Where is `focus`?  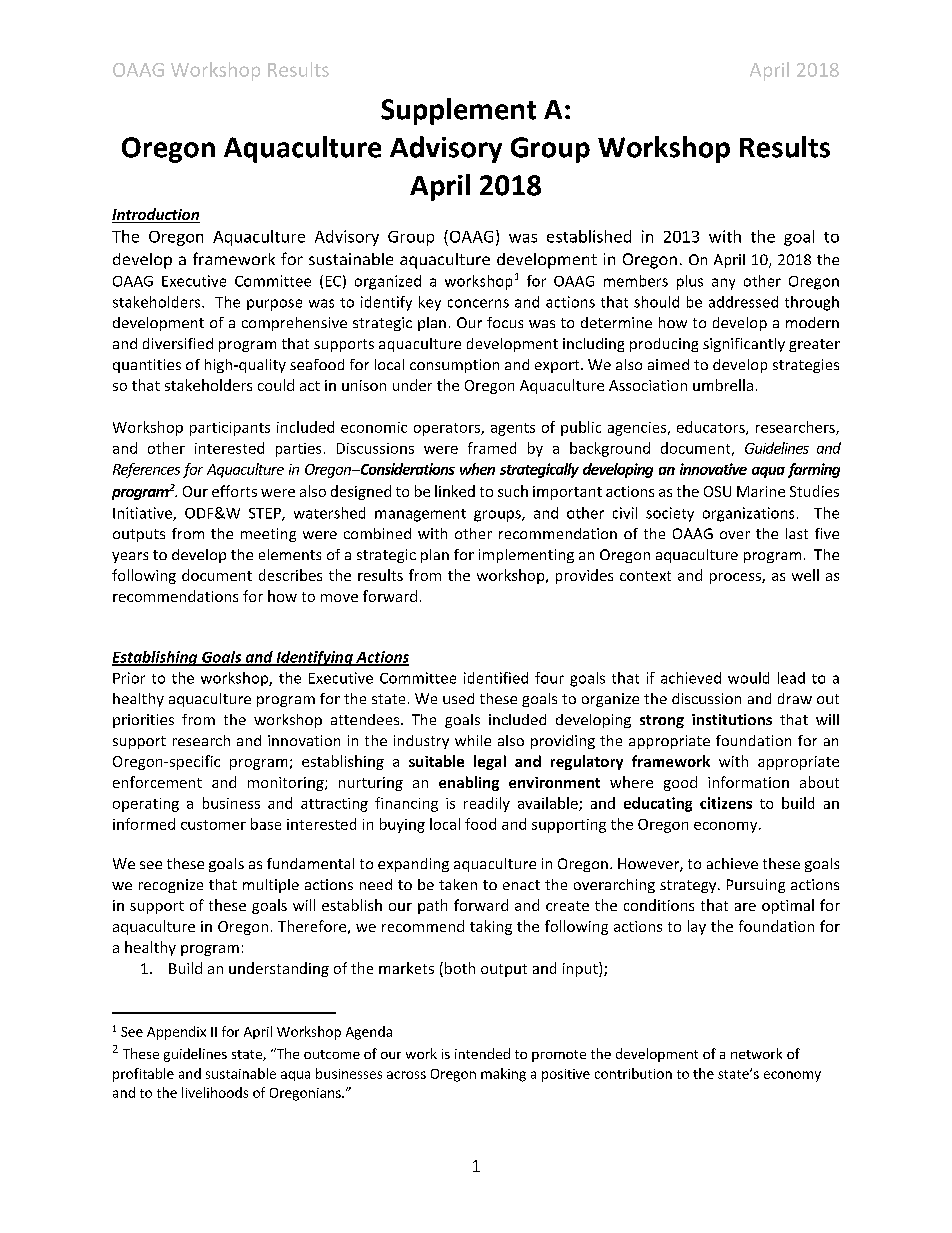
focus is located at coordinates (505, 322).
